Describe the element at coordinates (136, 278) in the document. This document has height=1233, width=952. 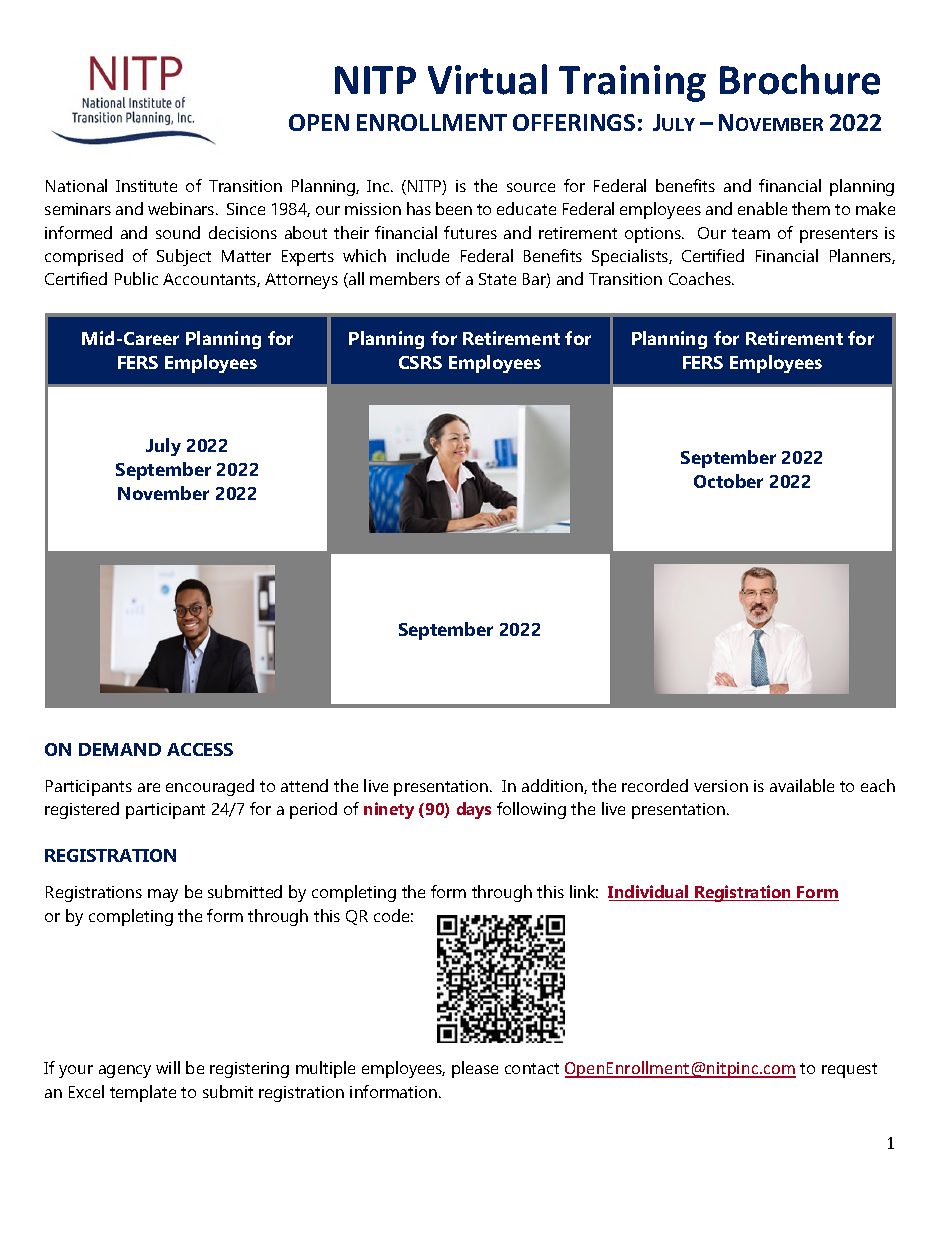
I see `Public` at that location.
